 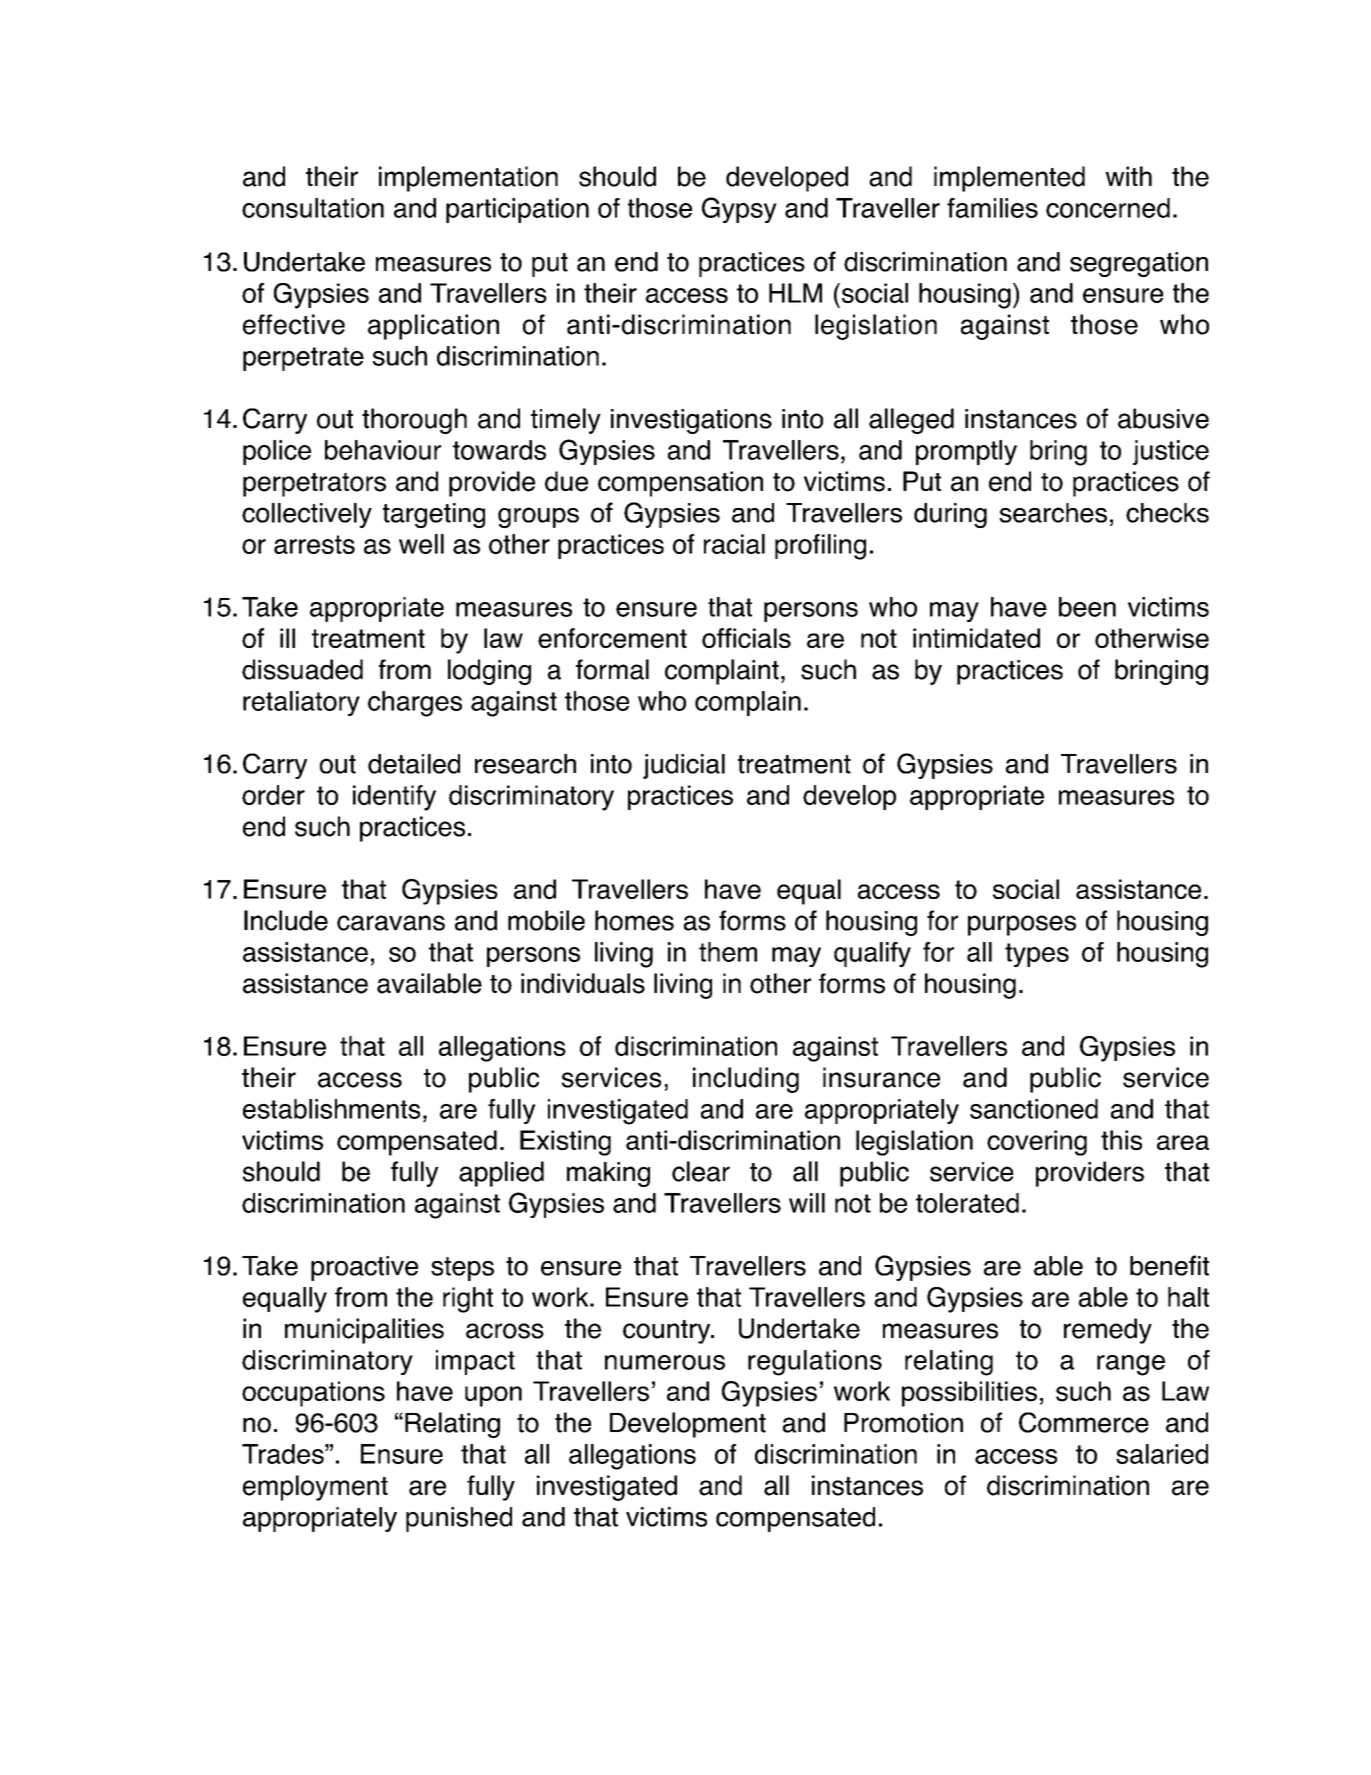 What do you see at coordinates (302, 669) in the document?
I see `dissuaded` at bounding box center [302, 669].
